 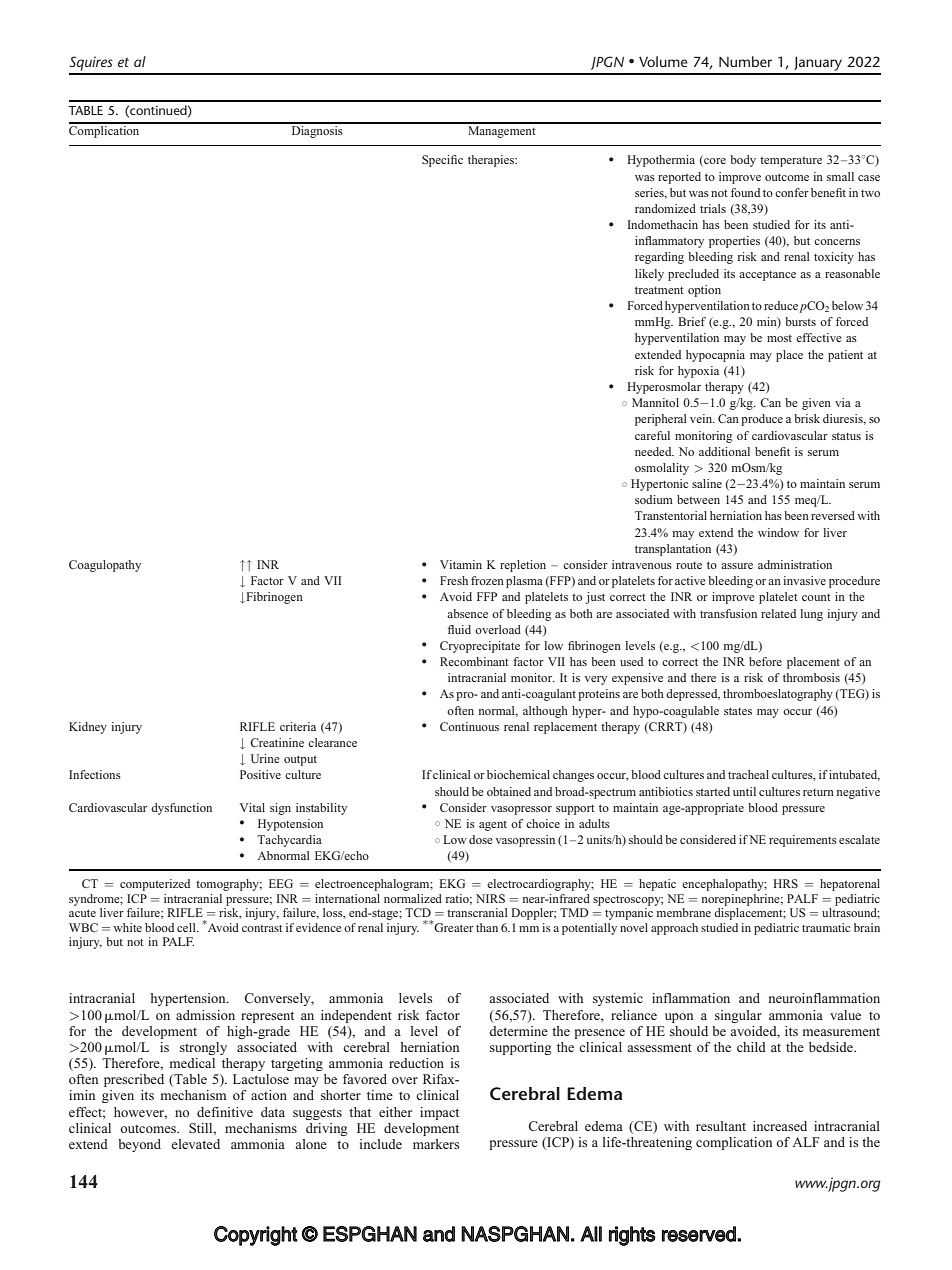 I want to click on elevated, so click(x=195, y=1144).
